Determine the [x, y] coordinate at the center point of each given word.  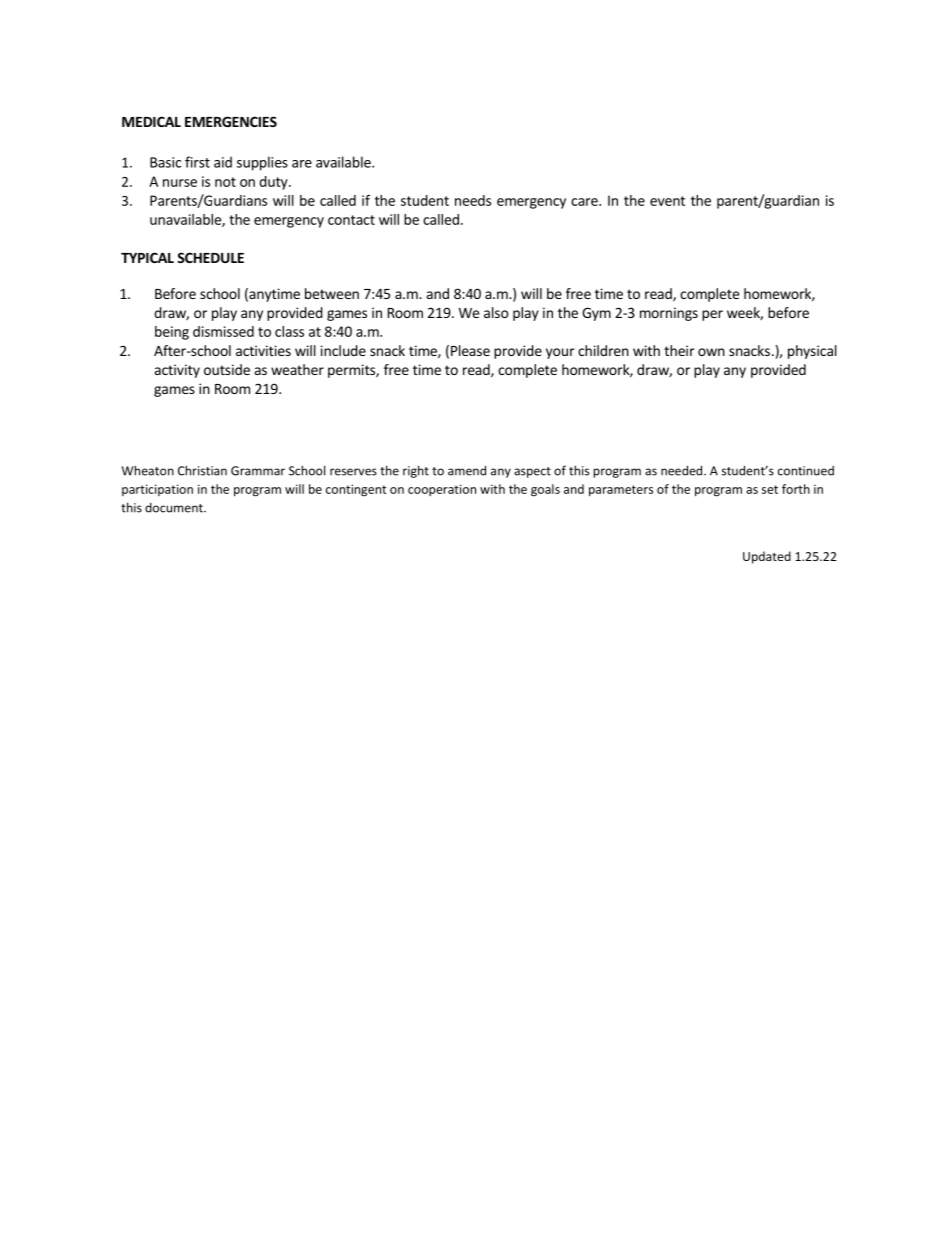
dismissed [223, 331]
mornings [669, 314]
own [711, 352]
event [667, 201]
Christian [202, 470]
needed [683, 470]
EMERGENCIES [231, 121]
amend [467, 470]
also [496, 312]
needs [473, 200]
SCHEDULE [210, 257]
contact [351, 220]
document [175, 508]
